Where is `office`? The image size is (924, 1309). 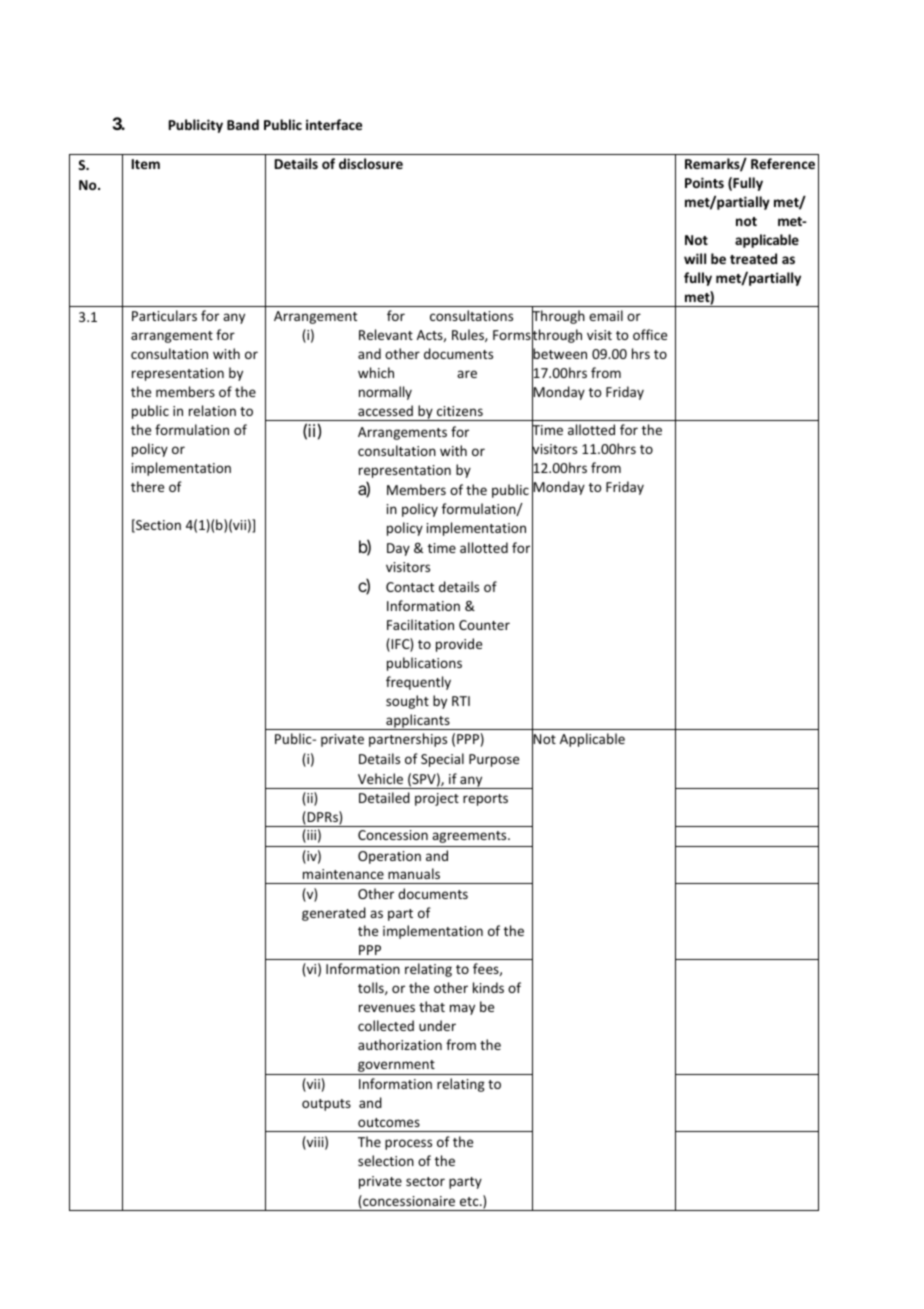
office is located at coordinates (650, 334).
